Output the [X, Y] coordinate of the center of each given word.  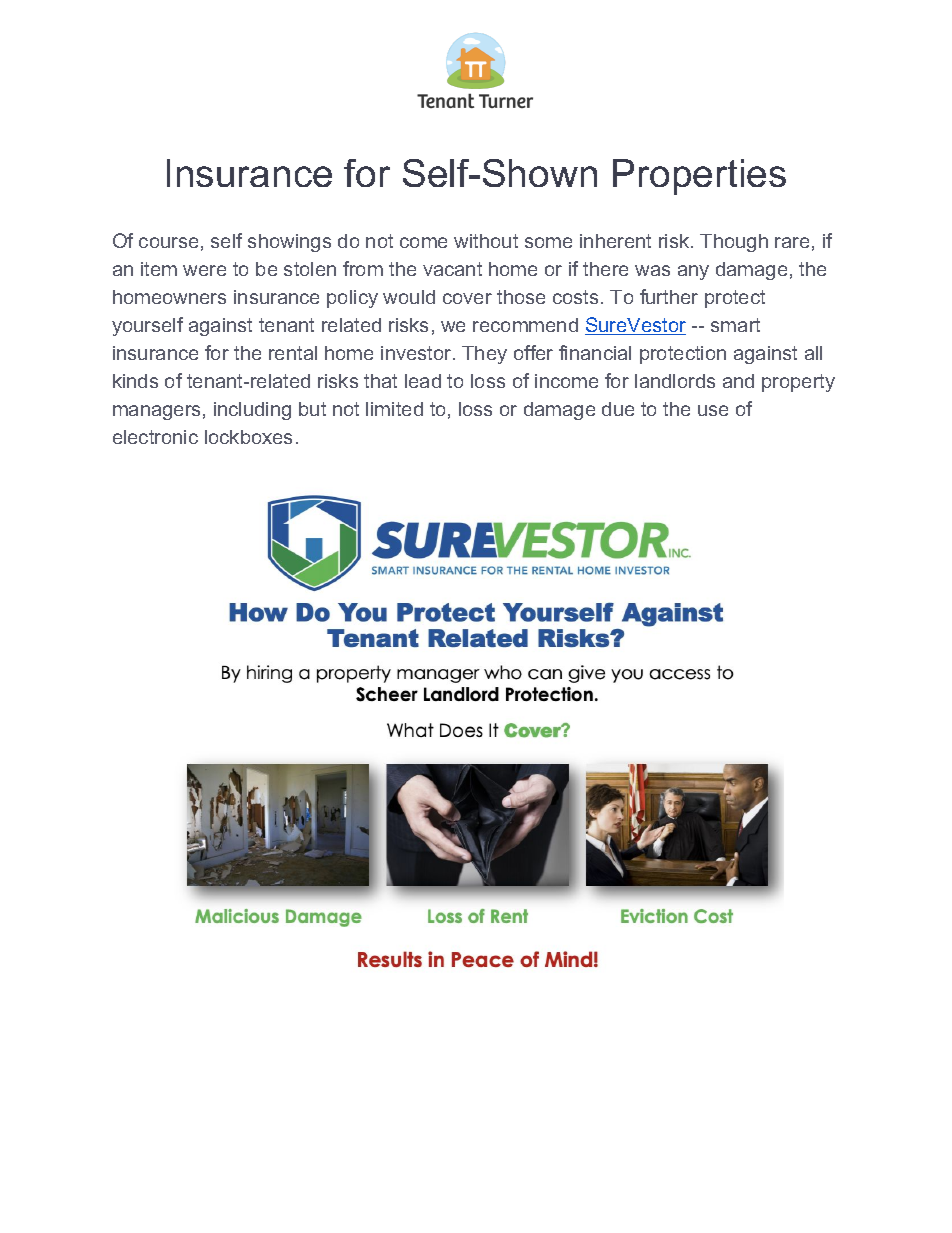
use [713, 410]
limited [394, 409]
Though [734, 243]
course [168, 242]
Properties [699, 177]
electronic [155, 437]
